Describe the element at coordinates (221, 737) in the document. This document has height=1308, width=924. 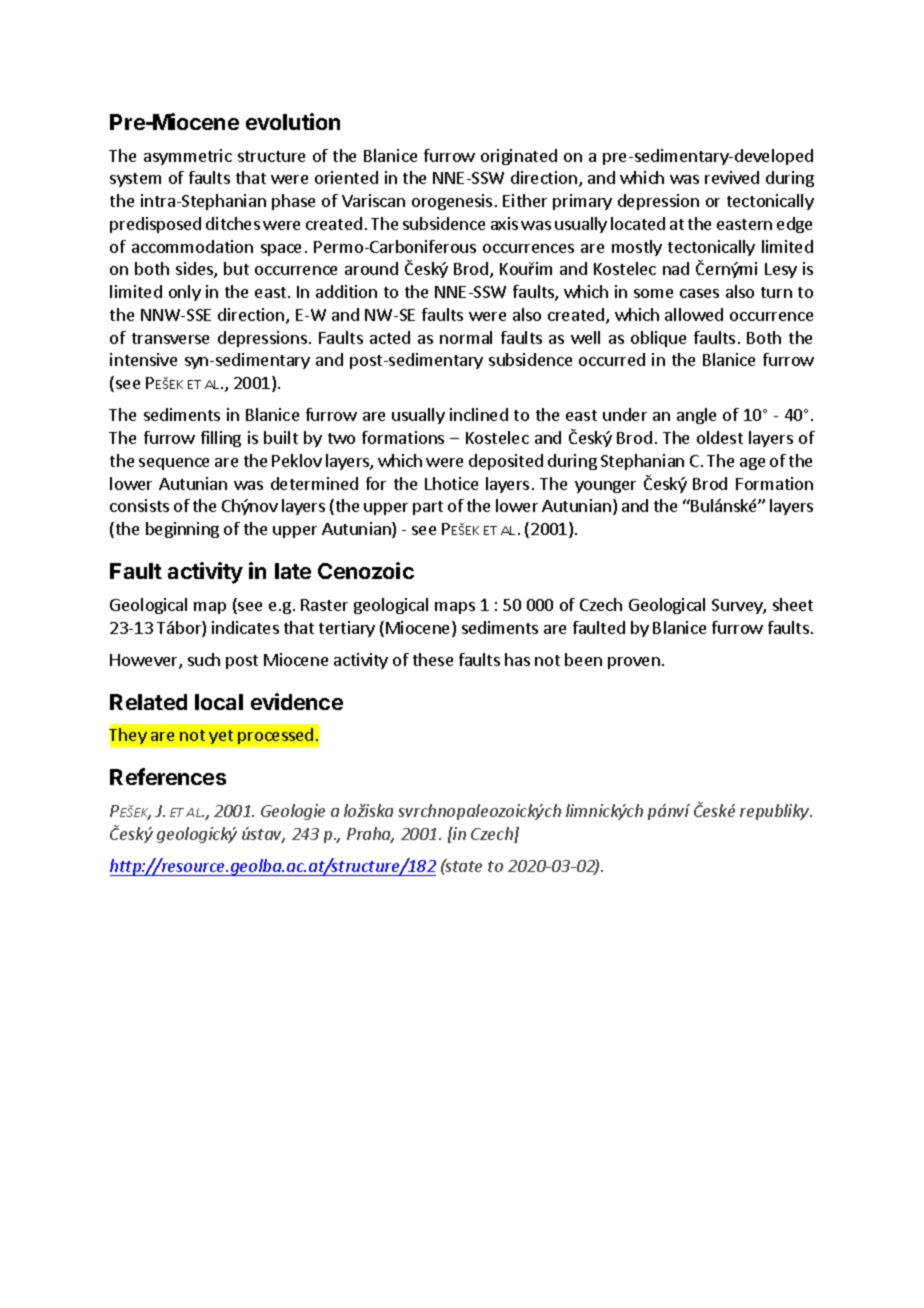
I see `yet` at that location.
